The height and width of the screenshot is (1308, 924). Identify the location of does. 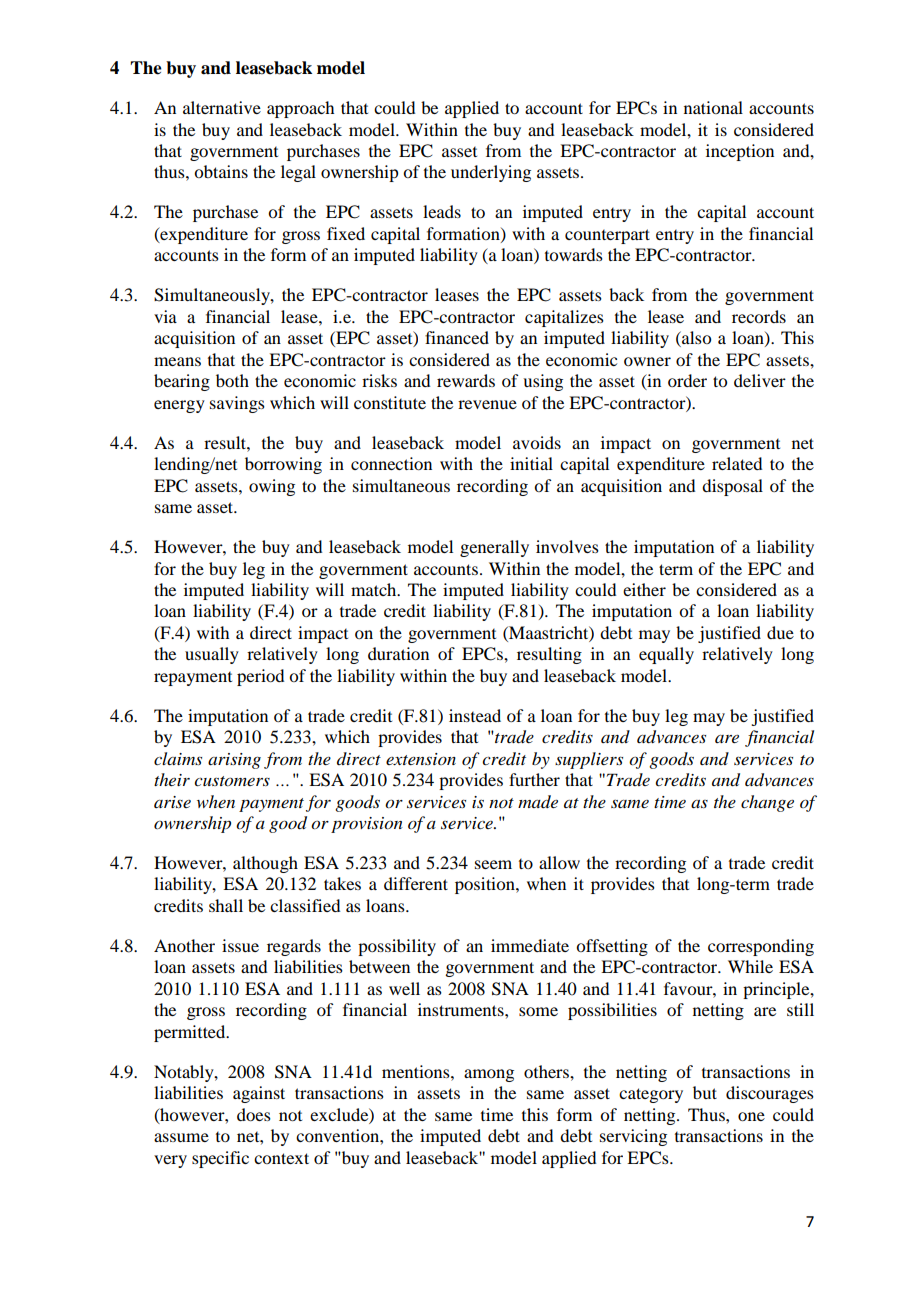
(254, 1114).
